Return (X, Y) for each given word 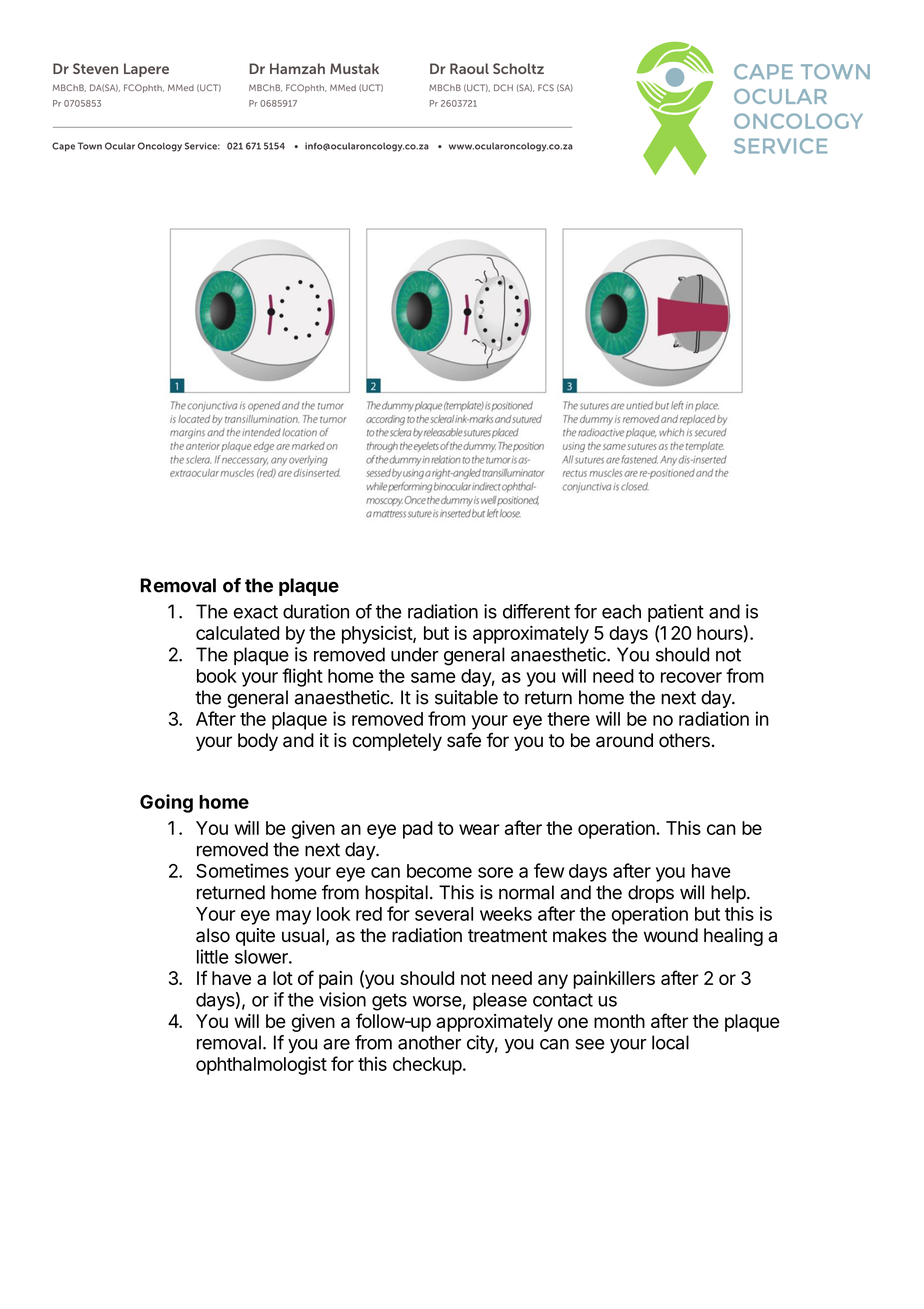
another (429, 1042)
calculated (237, 633)
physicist (378, 634)
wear (479, 829)
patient (676, 613)
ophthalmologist (261, 1065)
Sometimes (242, 870)
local (670, 1042)
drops (651, 894)
